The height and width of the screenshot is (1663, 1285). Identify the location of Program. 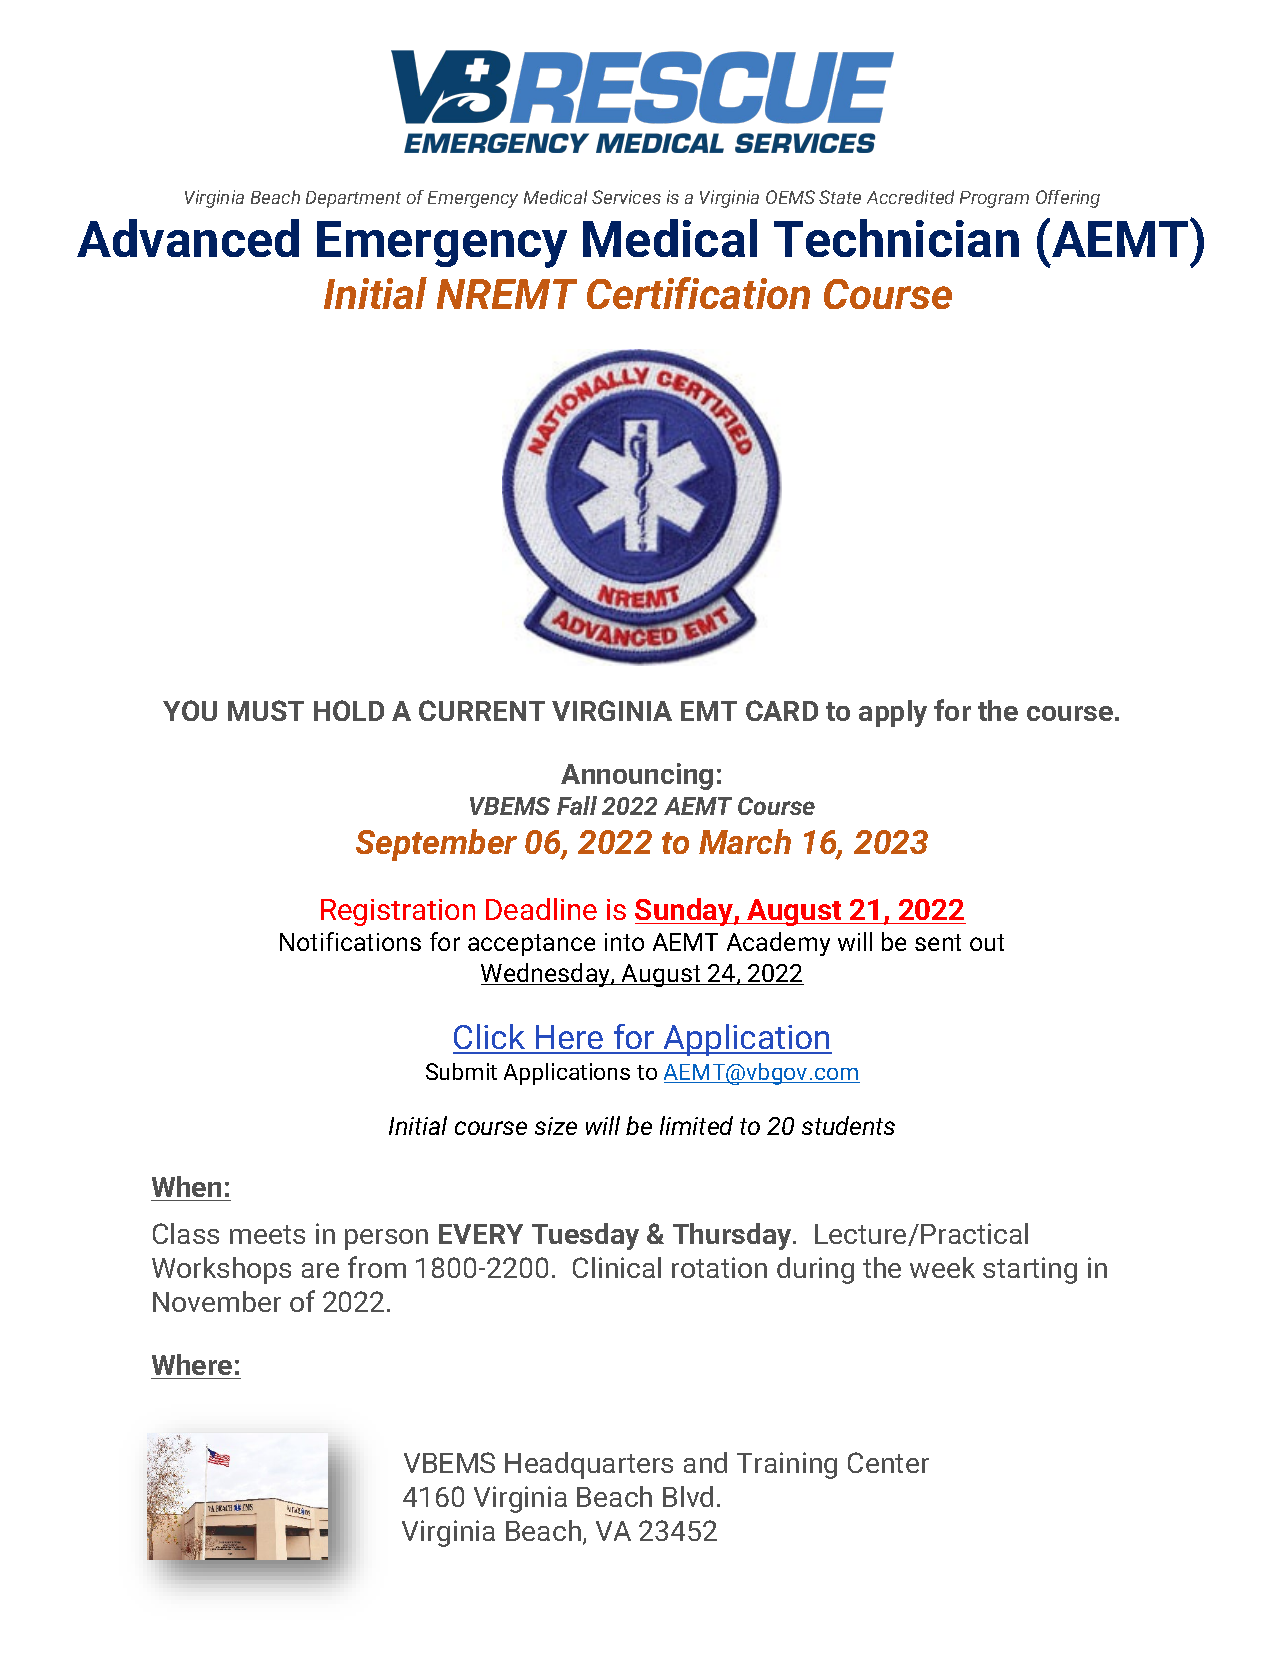
(994, 199).
